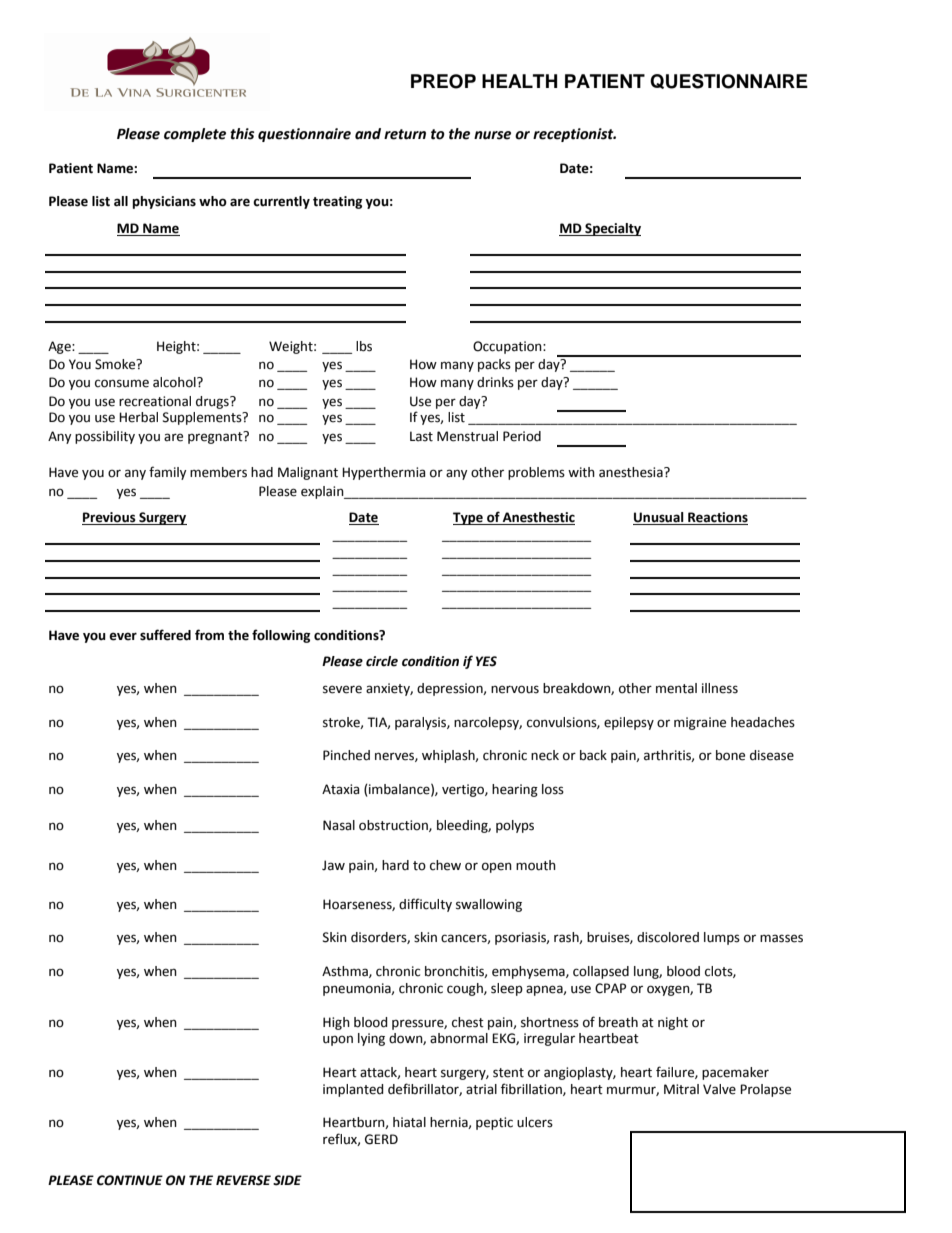  What do you see at coordinates (195, 135) in the screenshot?
I see `complete` at bounding box center [195, 135].
